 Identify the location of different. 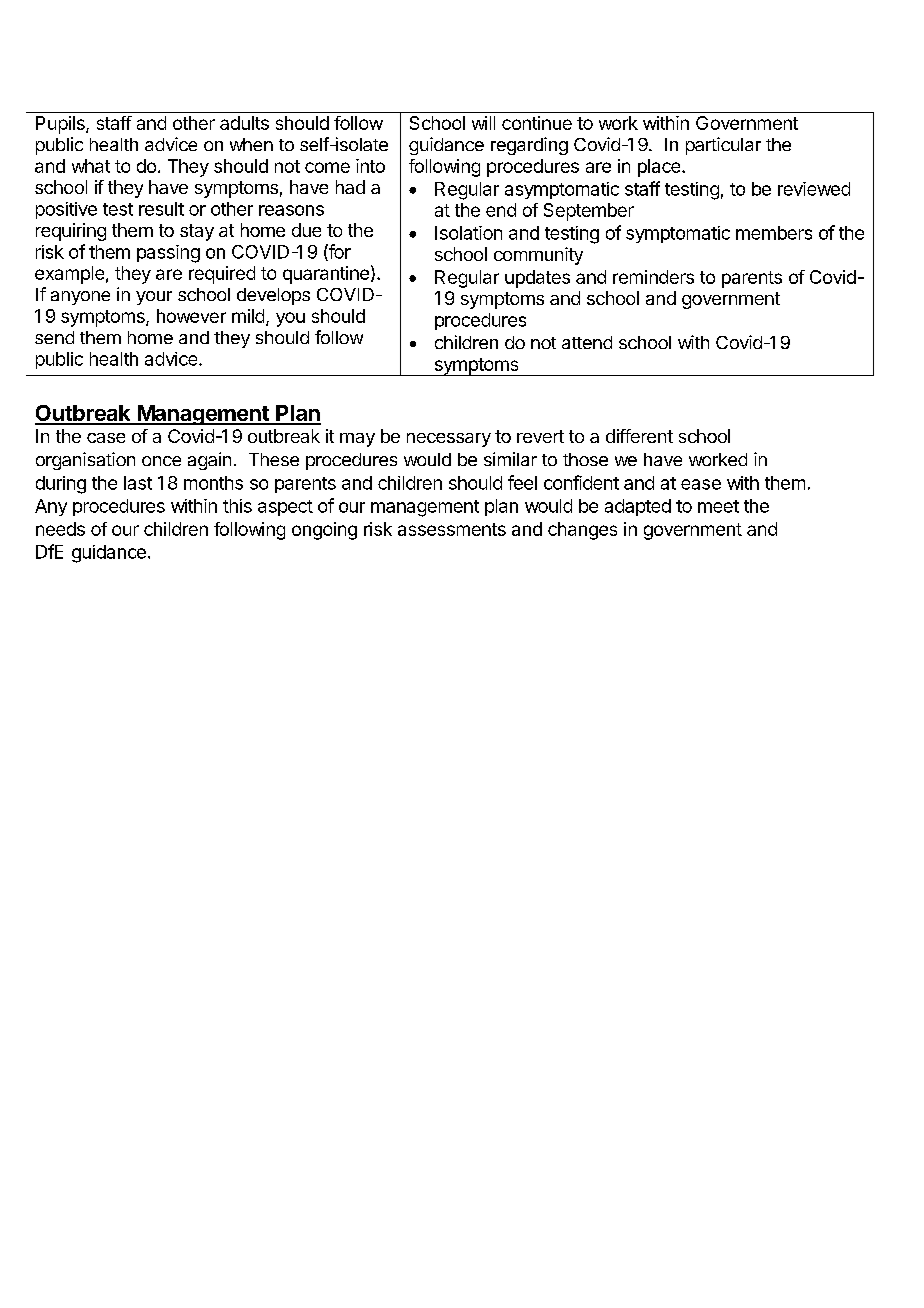
(639, 436).
